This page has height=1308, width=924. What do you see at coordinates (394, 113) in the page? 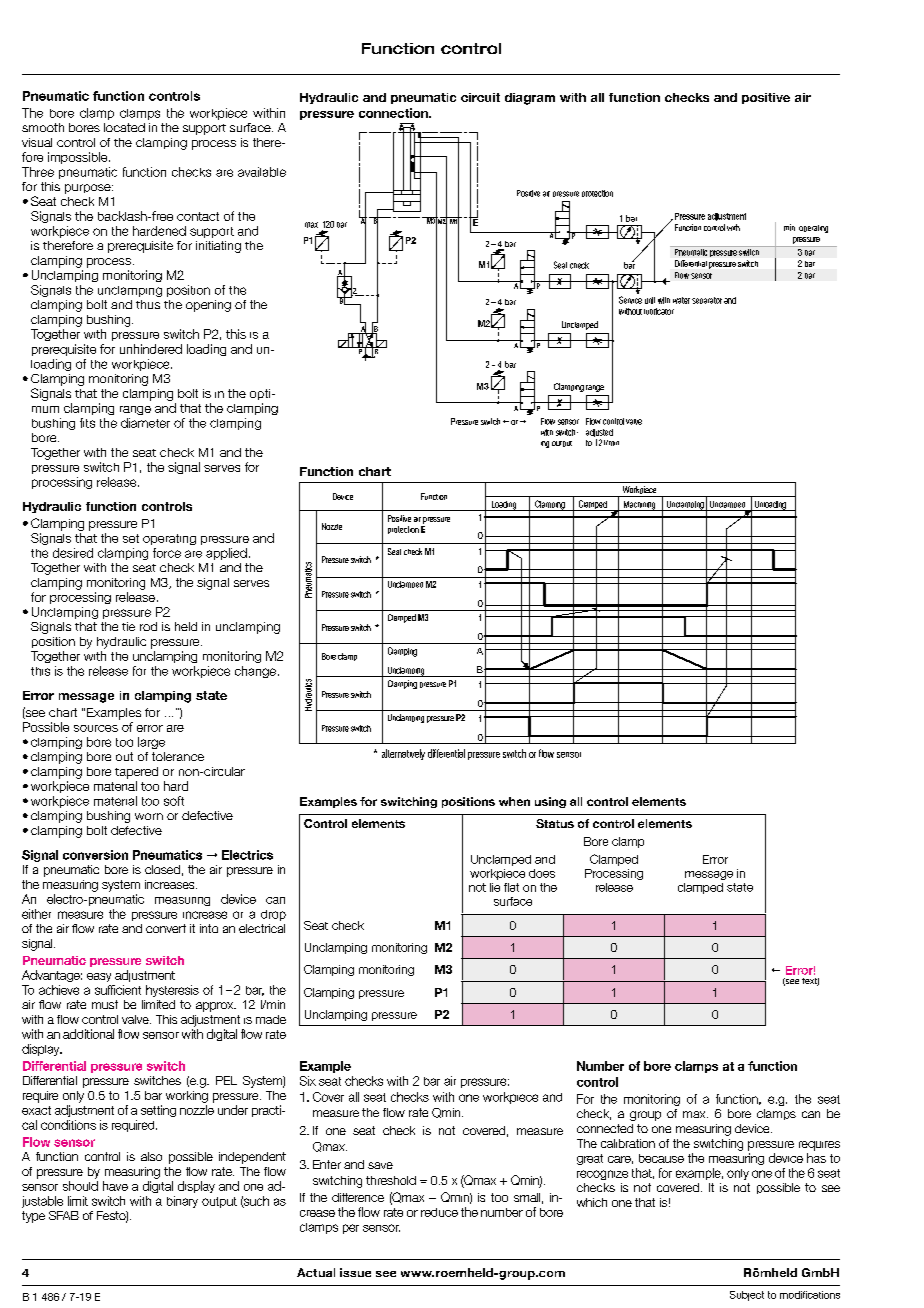
I see `connection` at bounding box center [394, 113].
